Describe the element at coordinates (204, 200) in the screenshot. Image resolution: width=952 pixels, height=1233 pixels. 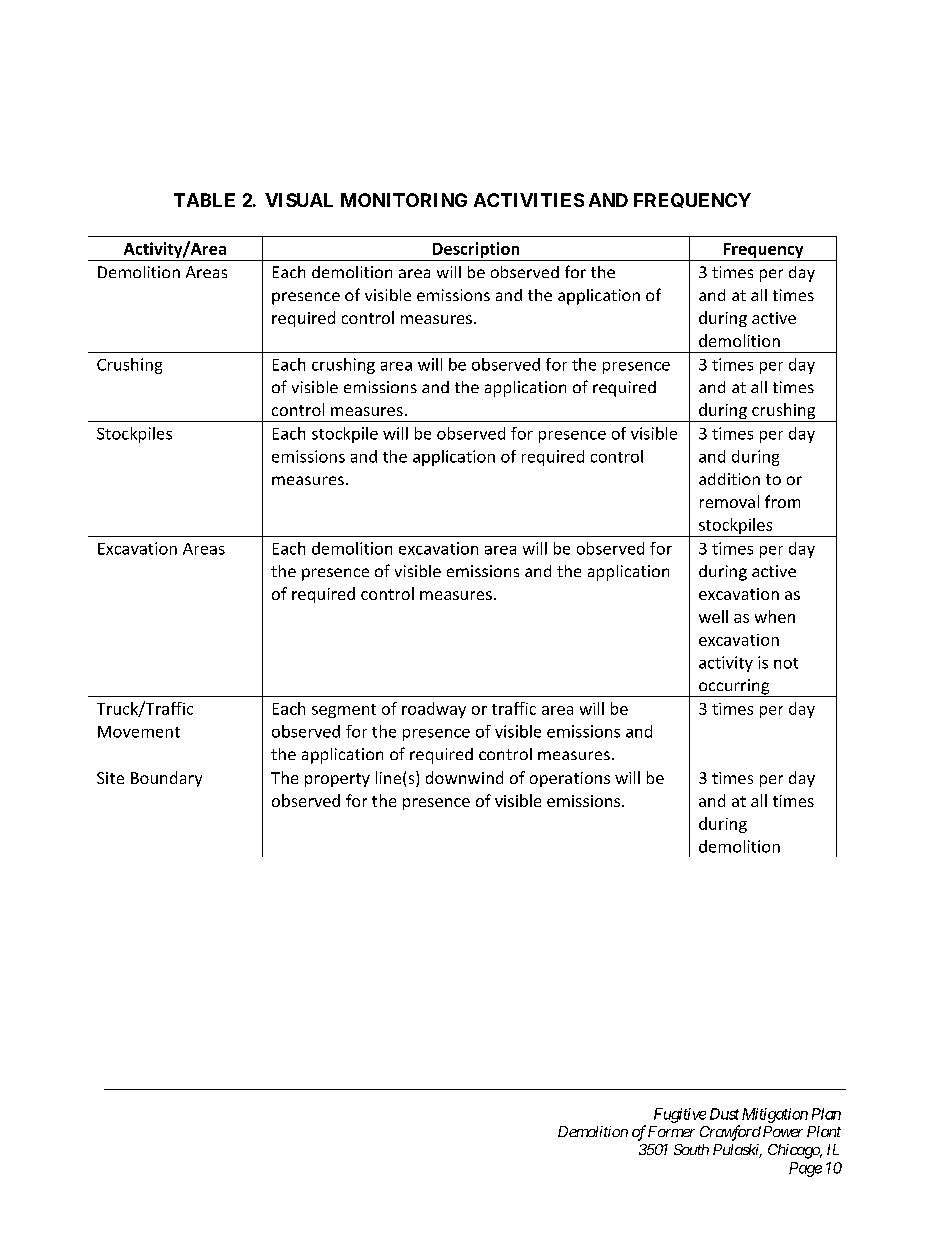
I see `TABLE` at that location.
